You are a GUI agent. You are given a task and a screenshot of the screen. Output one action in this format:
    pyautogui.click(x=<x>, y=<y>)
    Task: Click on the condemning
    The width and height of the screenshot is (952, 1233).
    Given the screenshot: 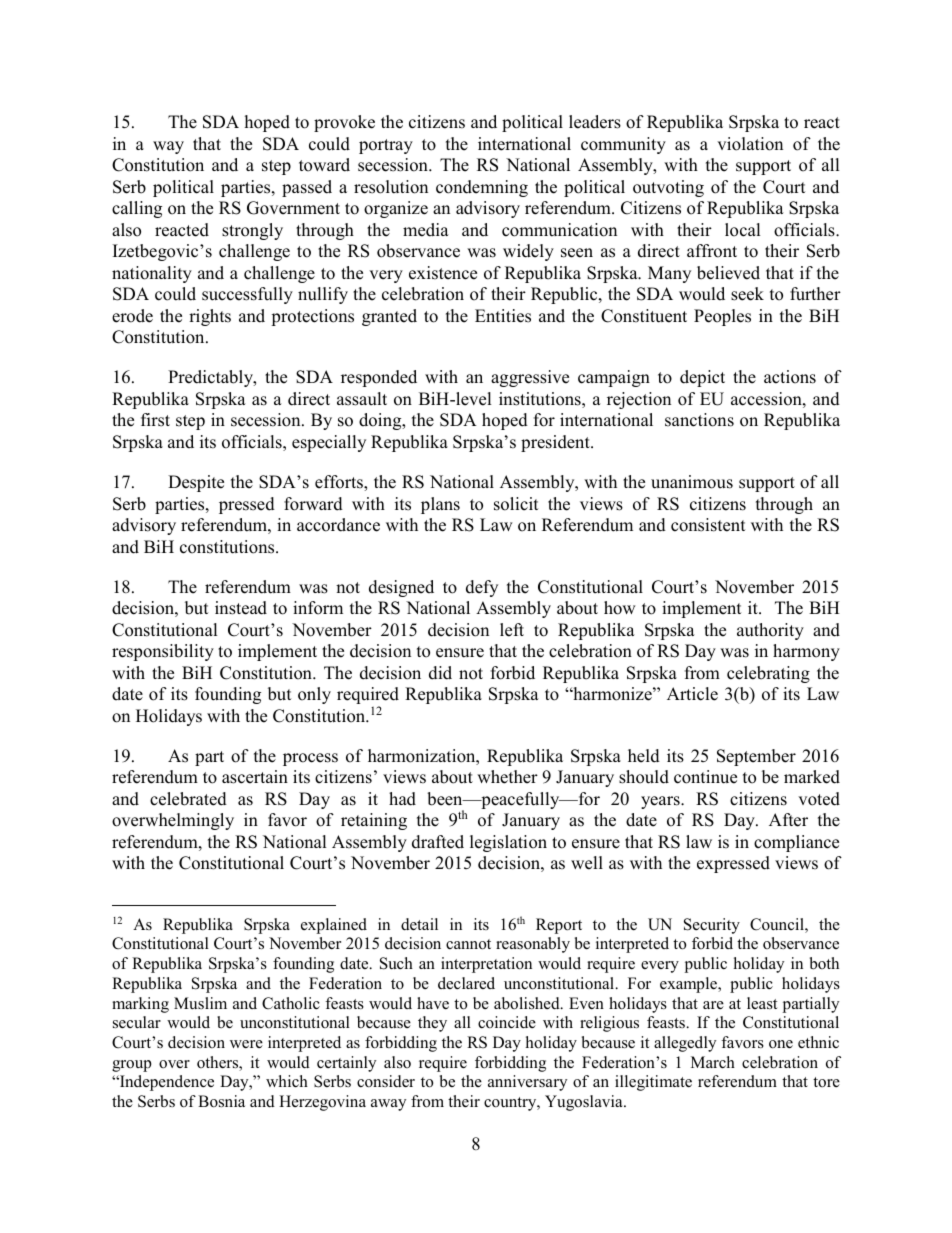 What is the action you would take?
    pyautogui.click(x=482, y=188)
